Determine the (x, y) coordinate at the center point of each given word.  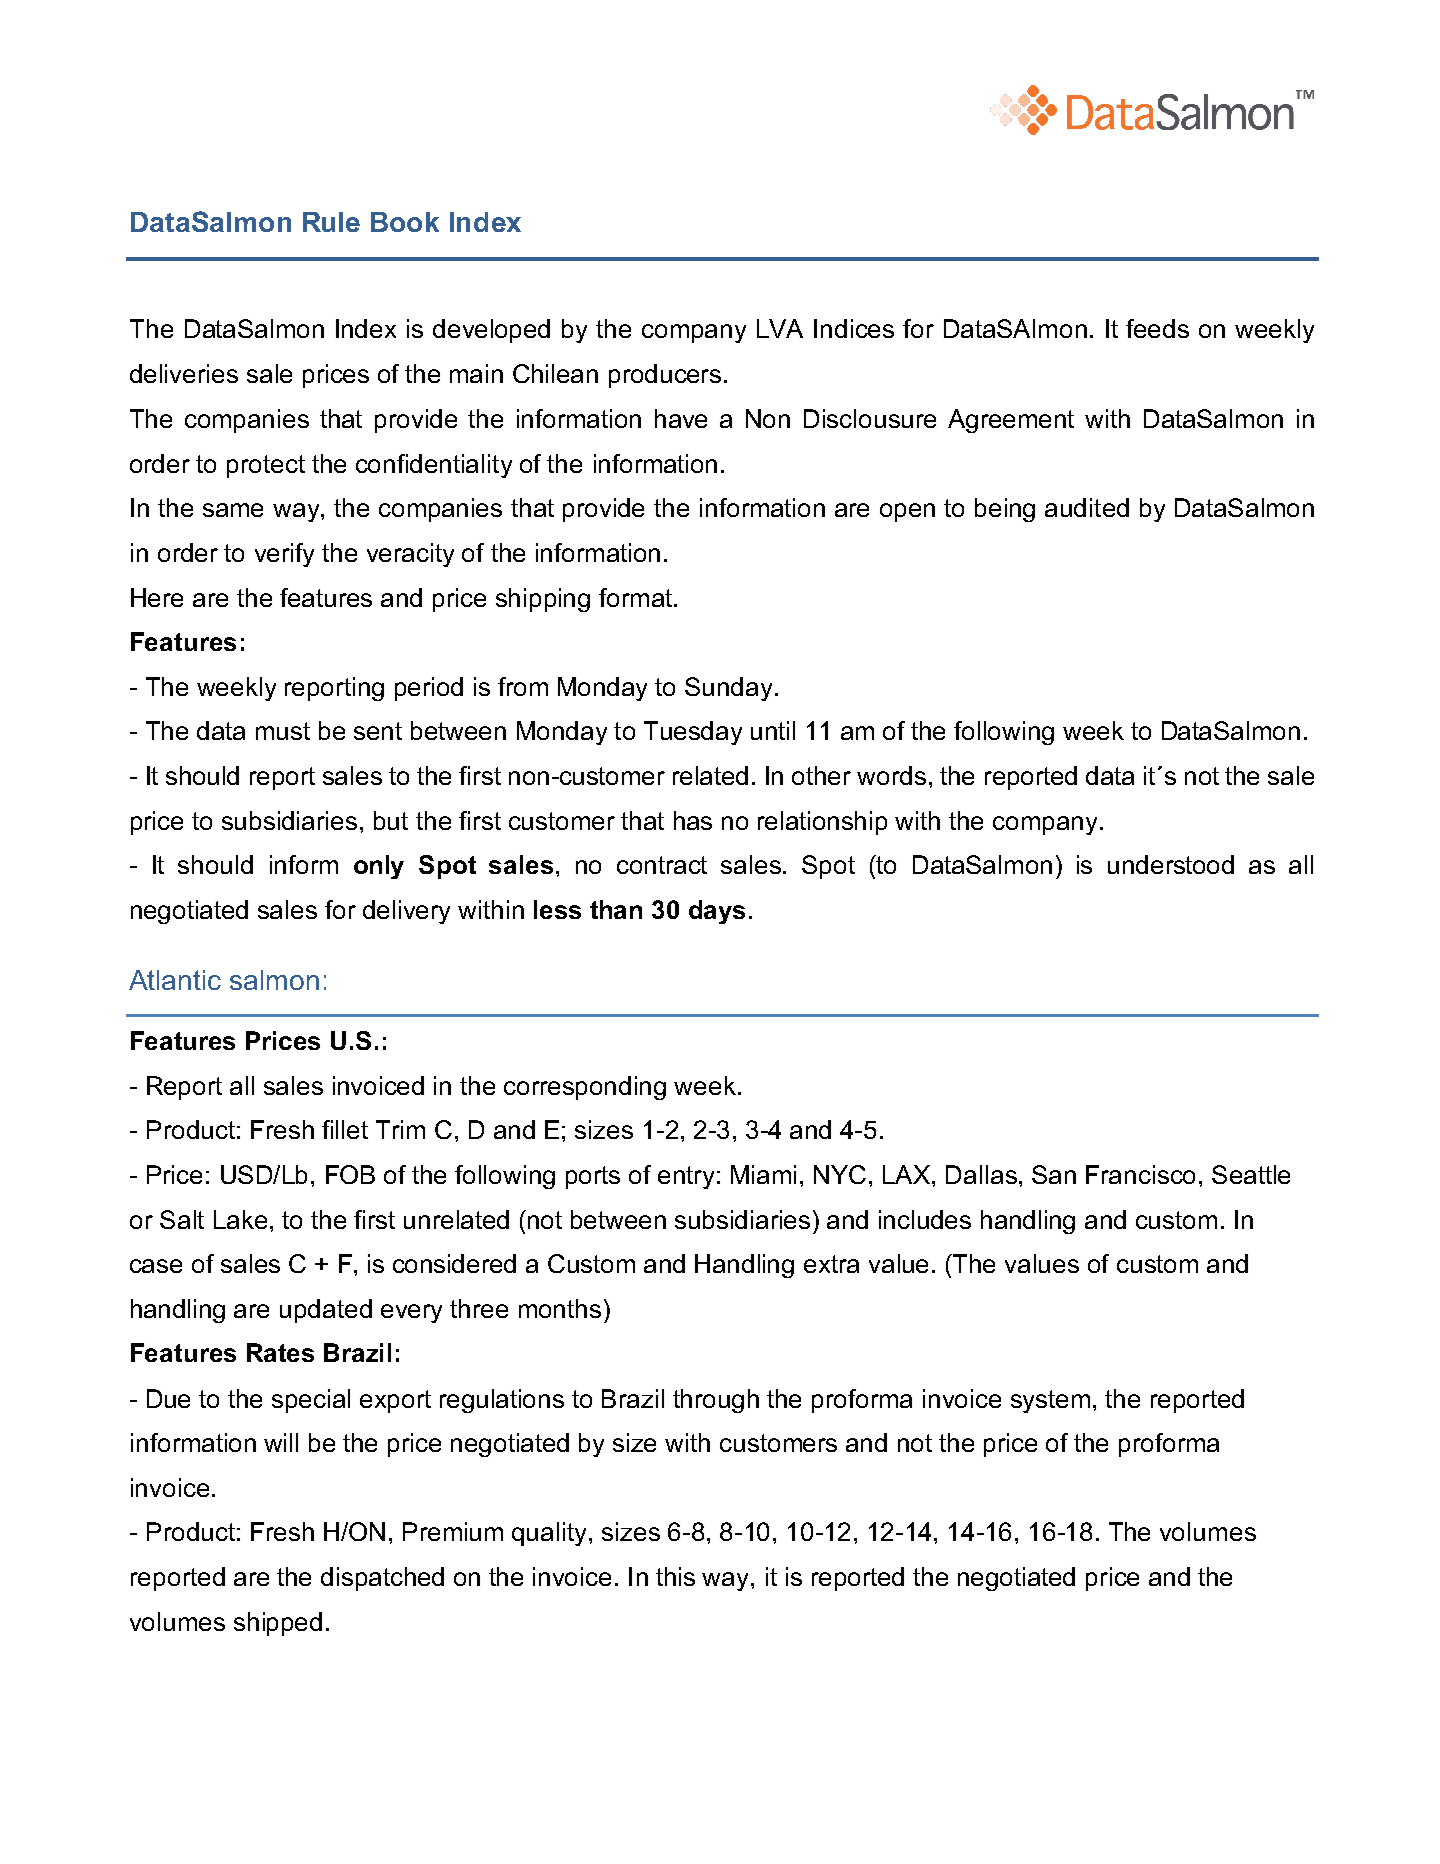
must (283, 731)
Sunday (728, 689)
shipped (278, 1624)
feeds (1157, 328)
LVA (780, 328)
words (891, 775)
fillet (345, 1129)
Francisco (1140, 1174)
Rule (331, 222)
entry (686, 1177)
